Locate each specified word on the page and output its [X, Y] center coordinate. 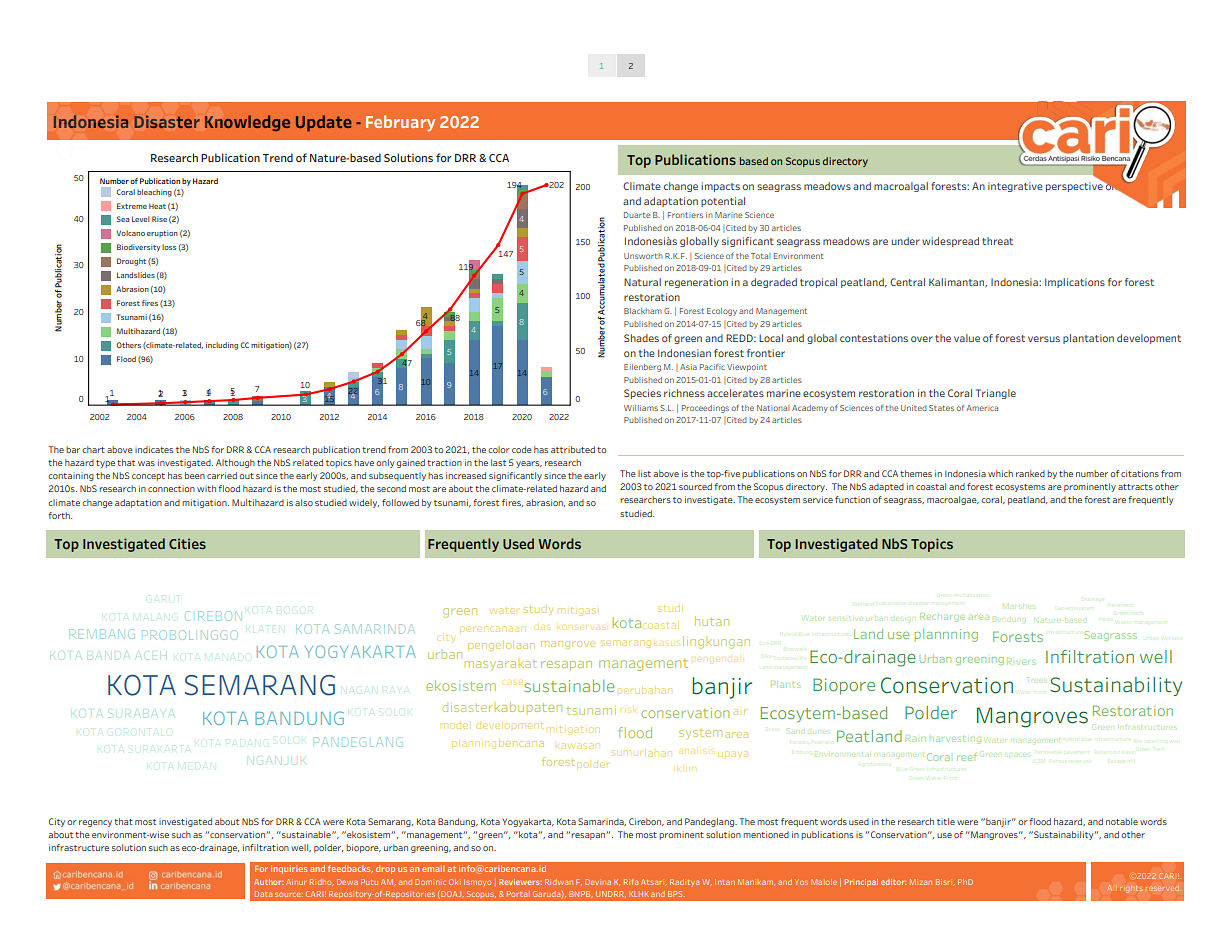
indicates [154, 449]
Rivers [1021, 661]
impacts [720, 187]
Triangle [996, 394]
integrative [1015, 187]
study [538, 610]
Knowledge [247, 123]
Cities [187, 544]
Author [268, 882]
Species [642, 394]
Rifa [631, 882]
